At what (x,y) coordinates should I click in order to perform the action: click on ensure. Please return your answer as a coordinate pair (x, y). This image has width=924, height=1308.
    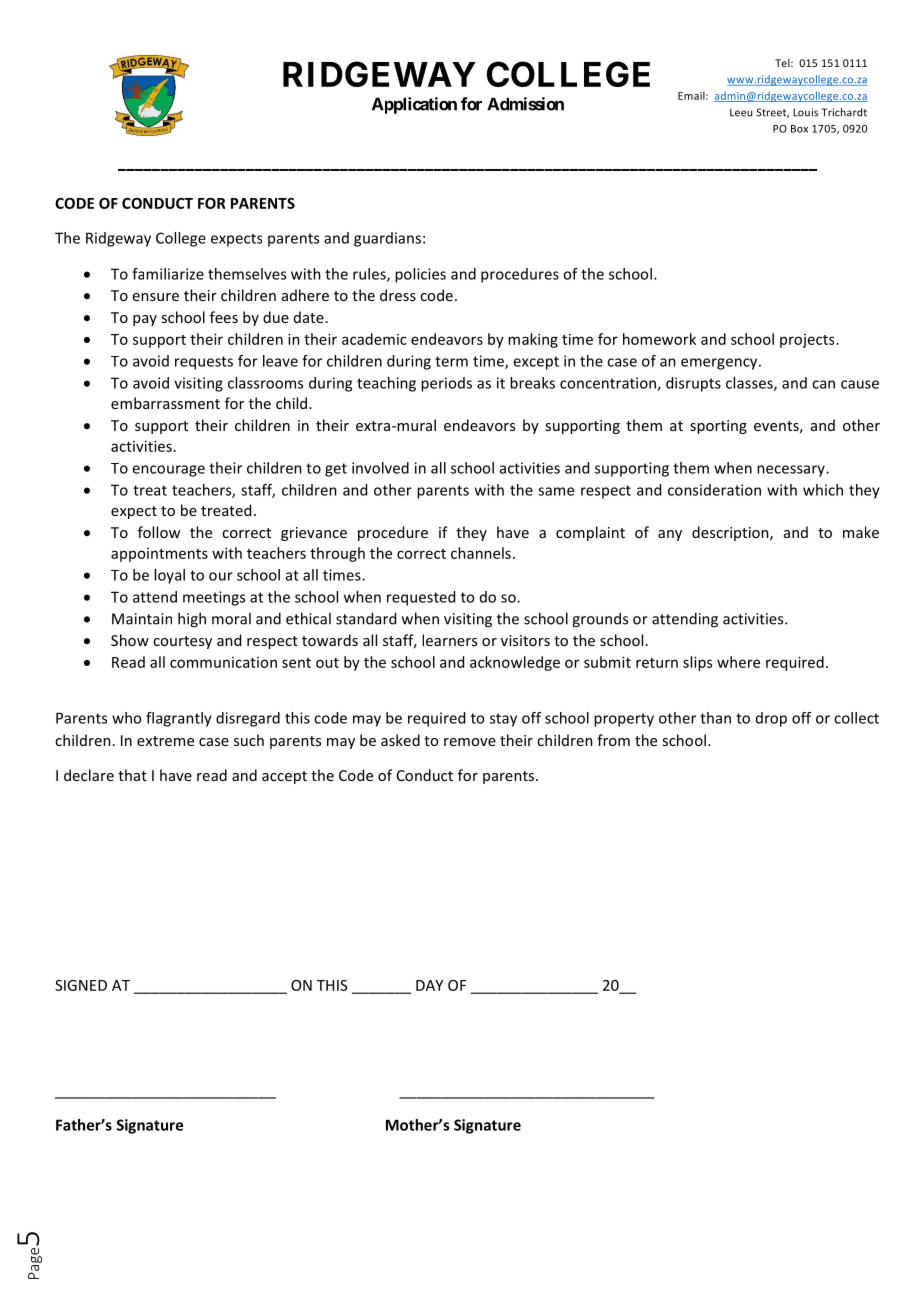
    Looking at the image, I should click on (156, 297).
